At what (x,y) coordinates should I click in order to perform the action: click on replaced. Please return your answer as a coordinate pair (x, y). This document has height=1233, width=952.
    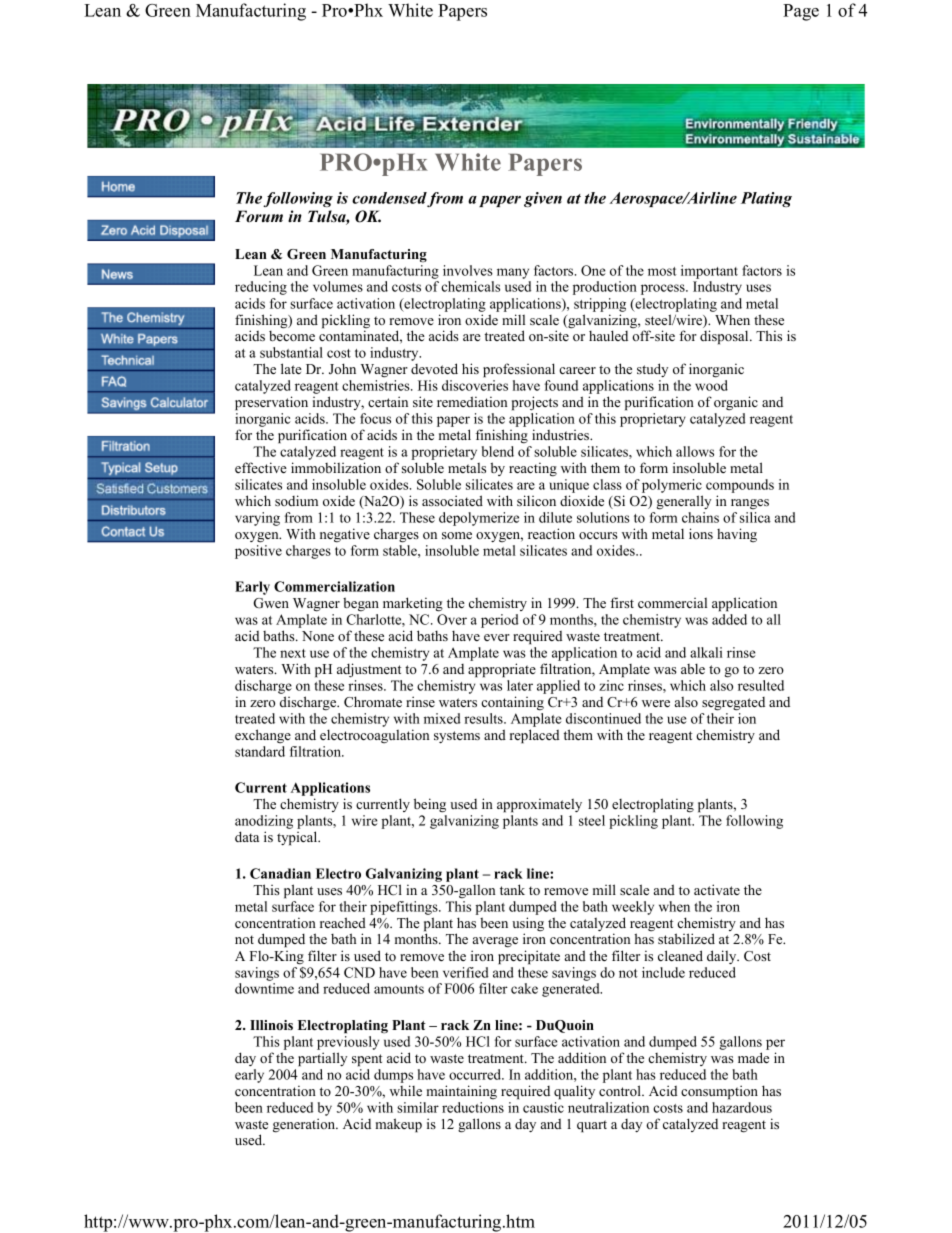
    Looking at the image, I should click on (534, 736).
